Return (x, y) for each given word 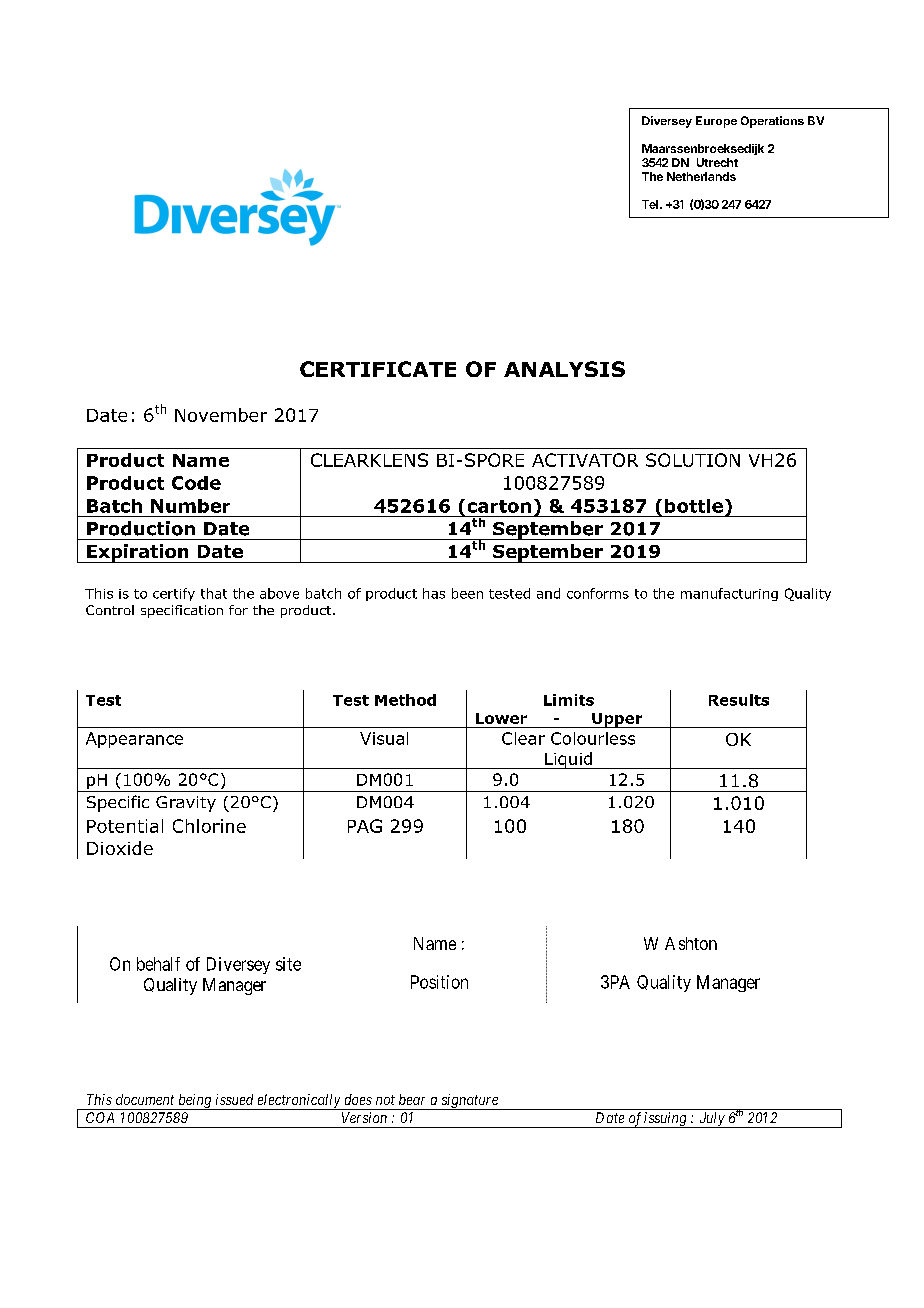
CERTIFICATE (378, 369)
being (195, 1102)
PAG (365, 826)
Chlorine (209, 826)
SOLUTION (693, 460)
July (712, 1120)
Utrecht (717, 162)
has (434, 593)
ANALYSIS (564, 369)
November (221, 415)
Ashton (691, 943)
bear (412, 1099)
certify (174, 594)
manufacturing (729, 594)
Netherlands (701, 176)
